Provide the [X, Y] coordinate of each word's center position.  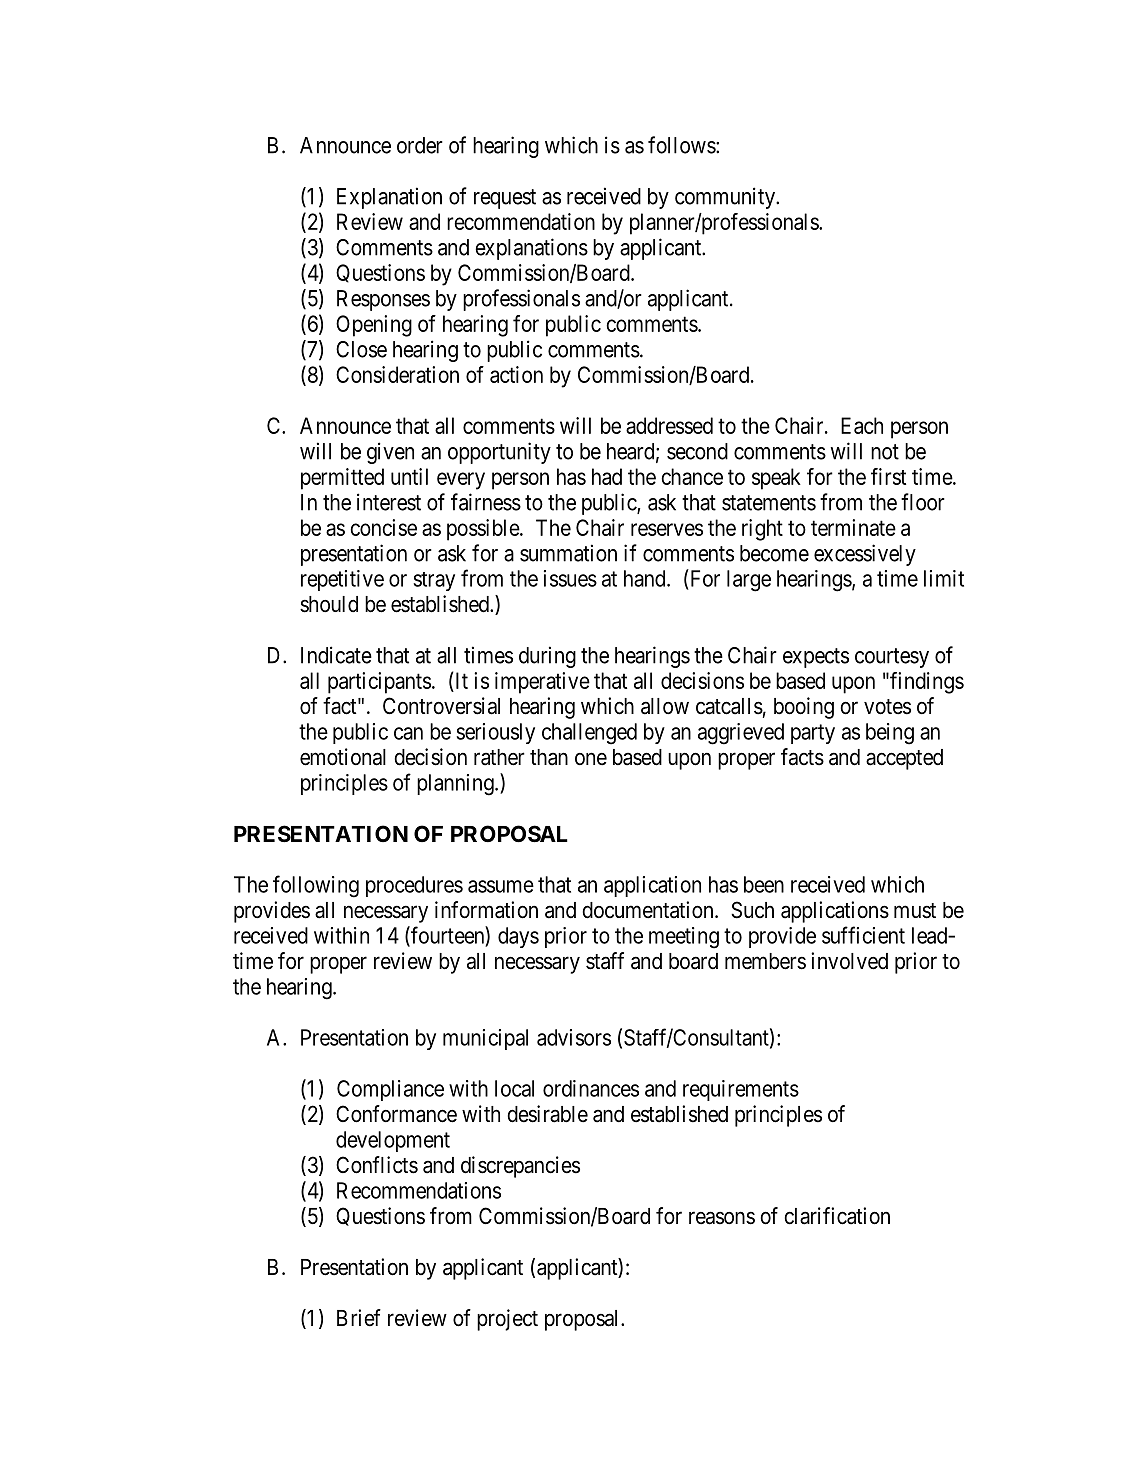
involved [849, 961]
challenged [589, 734]
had [607, 476]
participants [379, 683]
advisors [574, 1037]
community [726, 198]
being [890, 734]
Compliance [390, 1090]
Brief [359, 1318]
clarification [837, 1216]
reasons [722, 1218]
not [885, 452]
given [390, 453]
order [420, 145]
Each [862, 425]
